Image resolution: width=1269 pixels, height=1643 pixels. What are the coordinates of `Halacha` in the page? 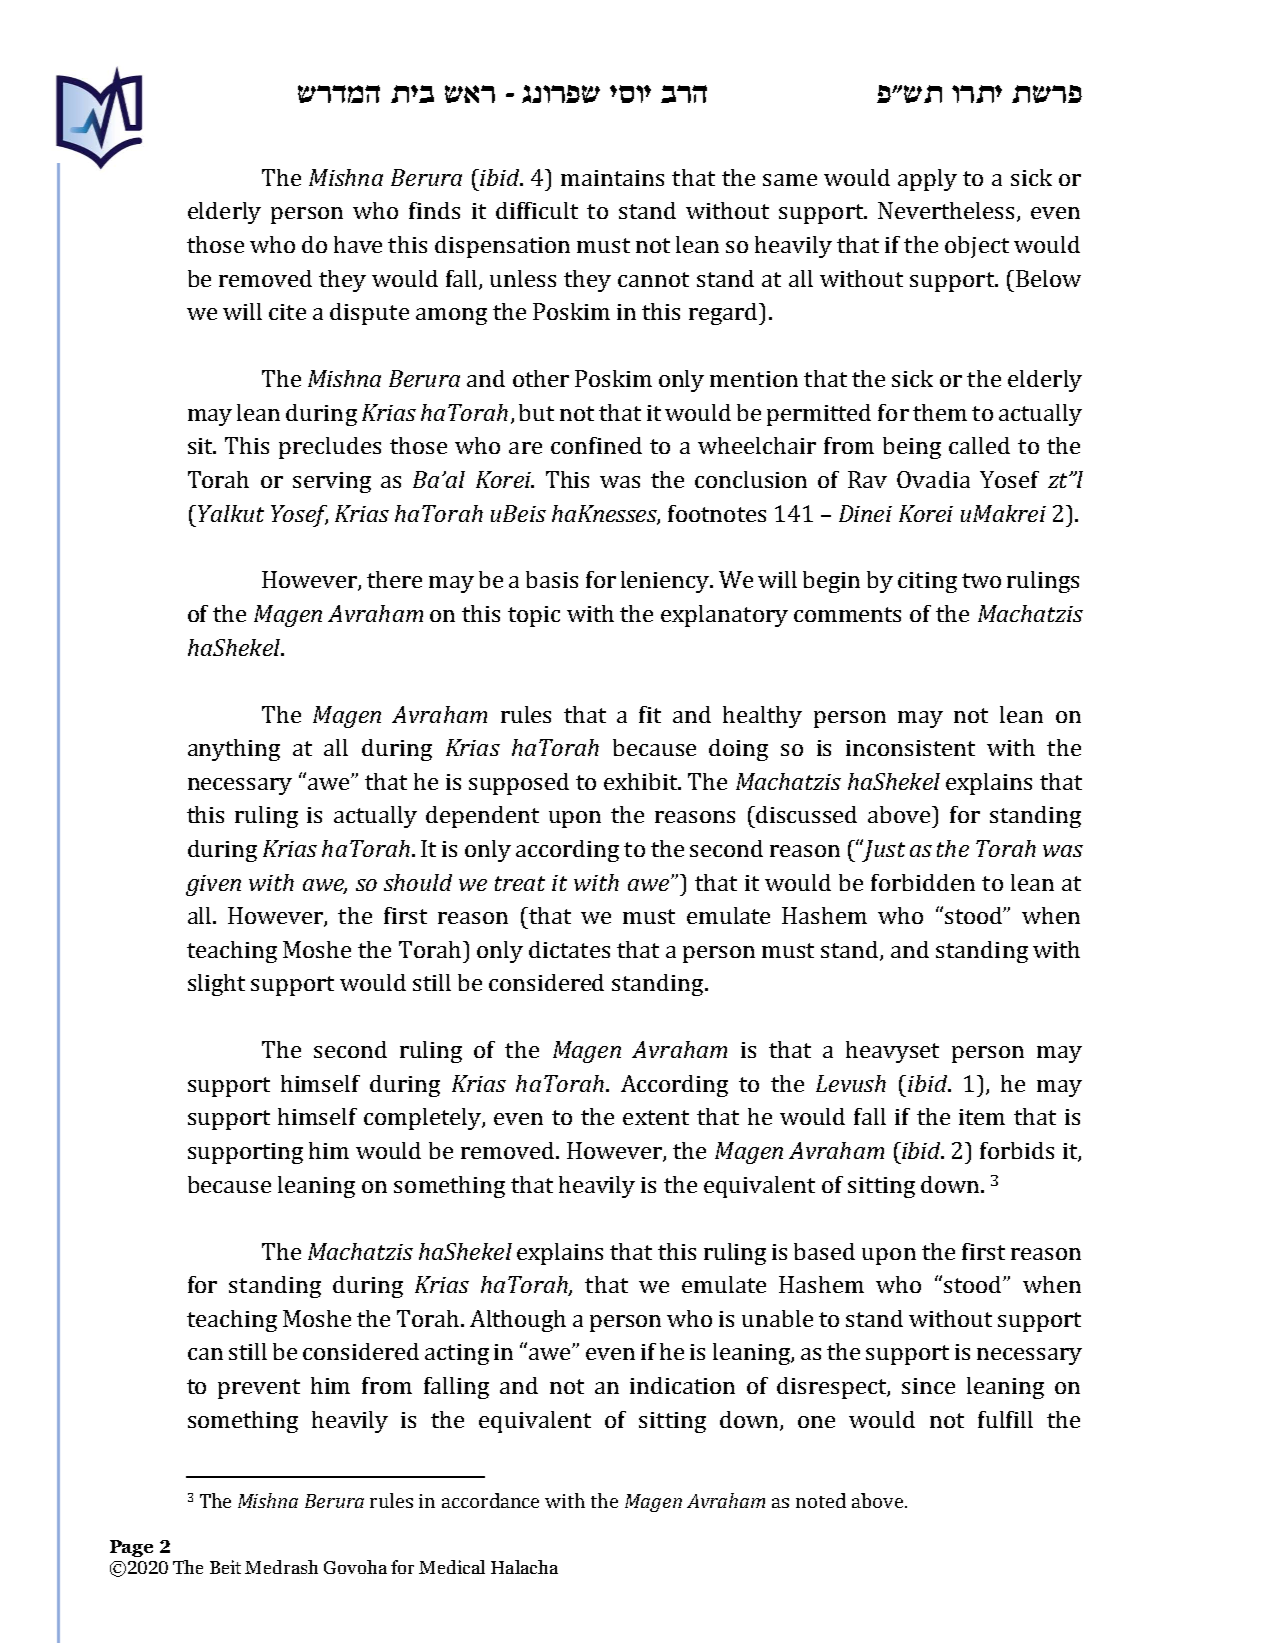 It's located at (524, 1567).
